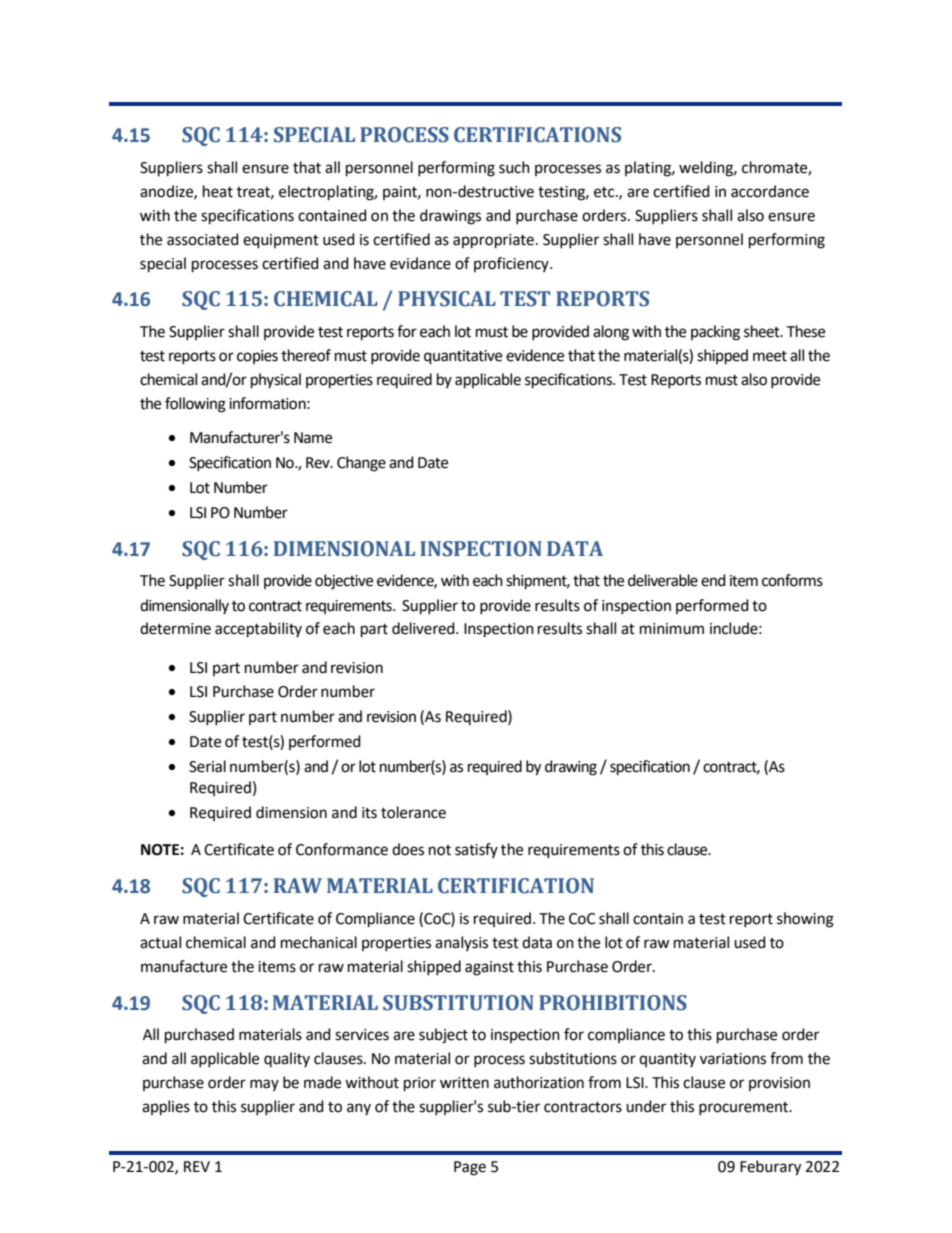 This screenshot has width=952, height=1233. I want to click on PROHIBITIONS, so click(613, 1003).
